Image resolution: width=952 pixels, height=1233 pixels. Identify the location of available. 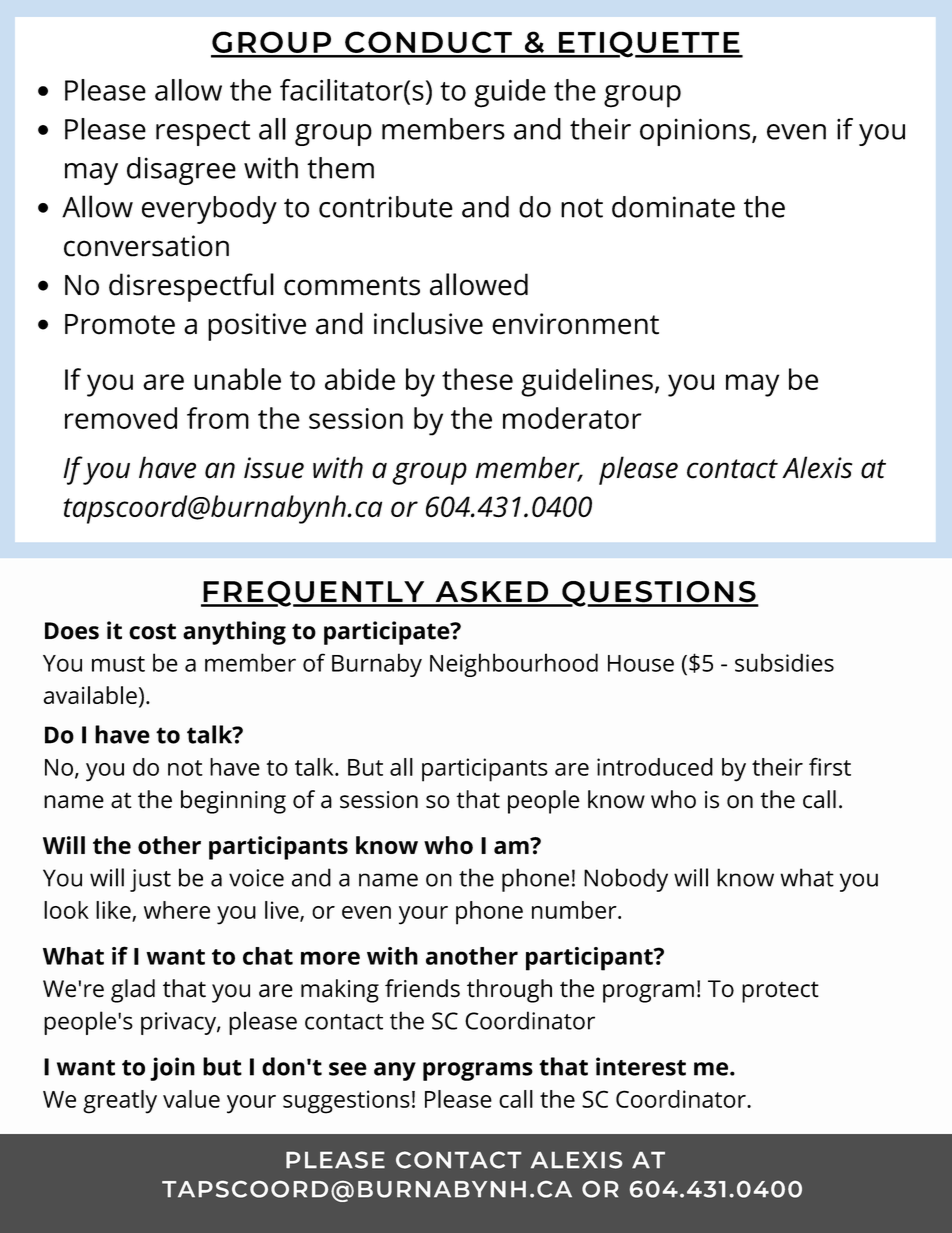
(90, 695).
